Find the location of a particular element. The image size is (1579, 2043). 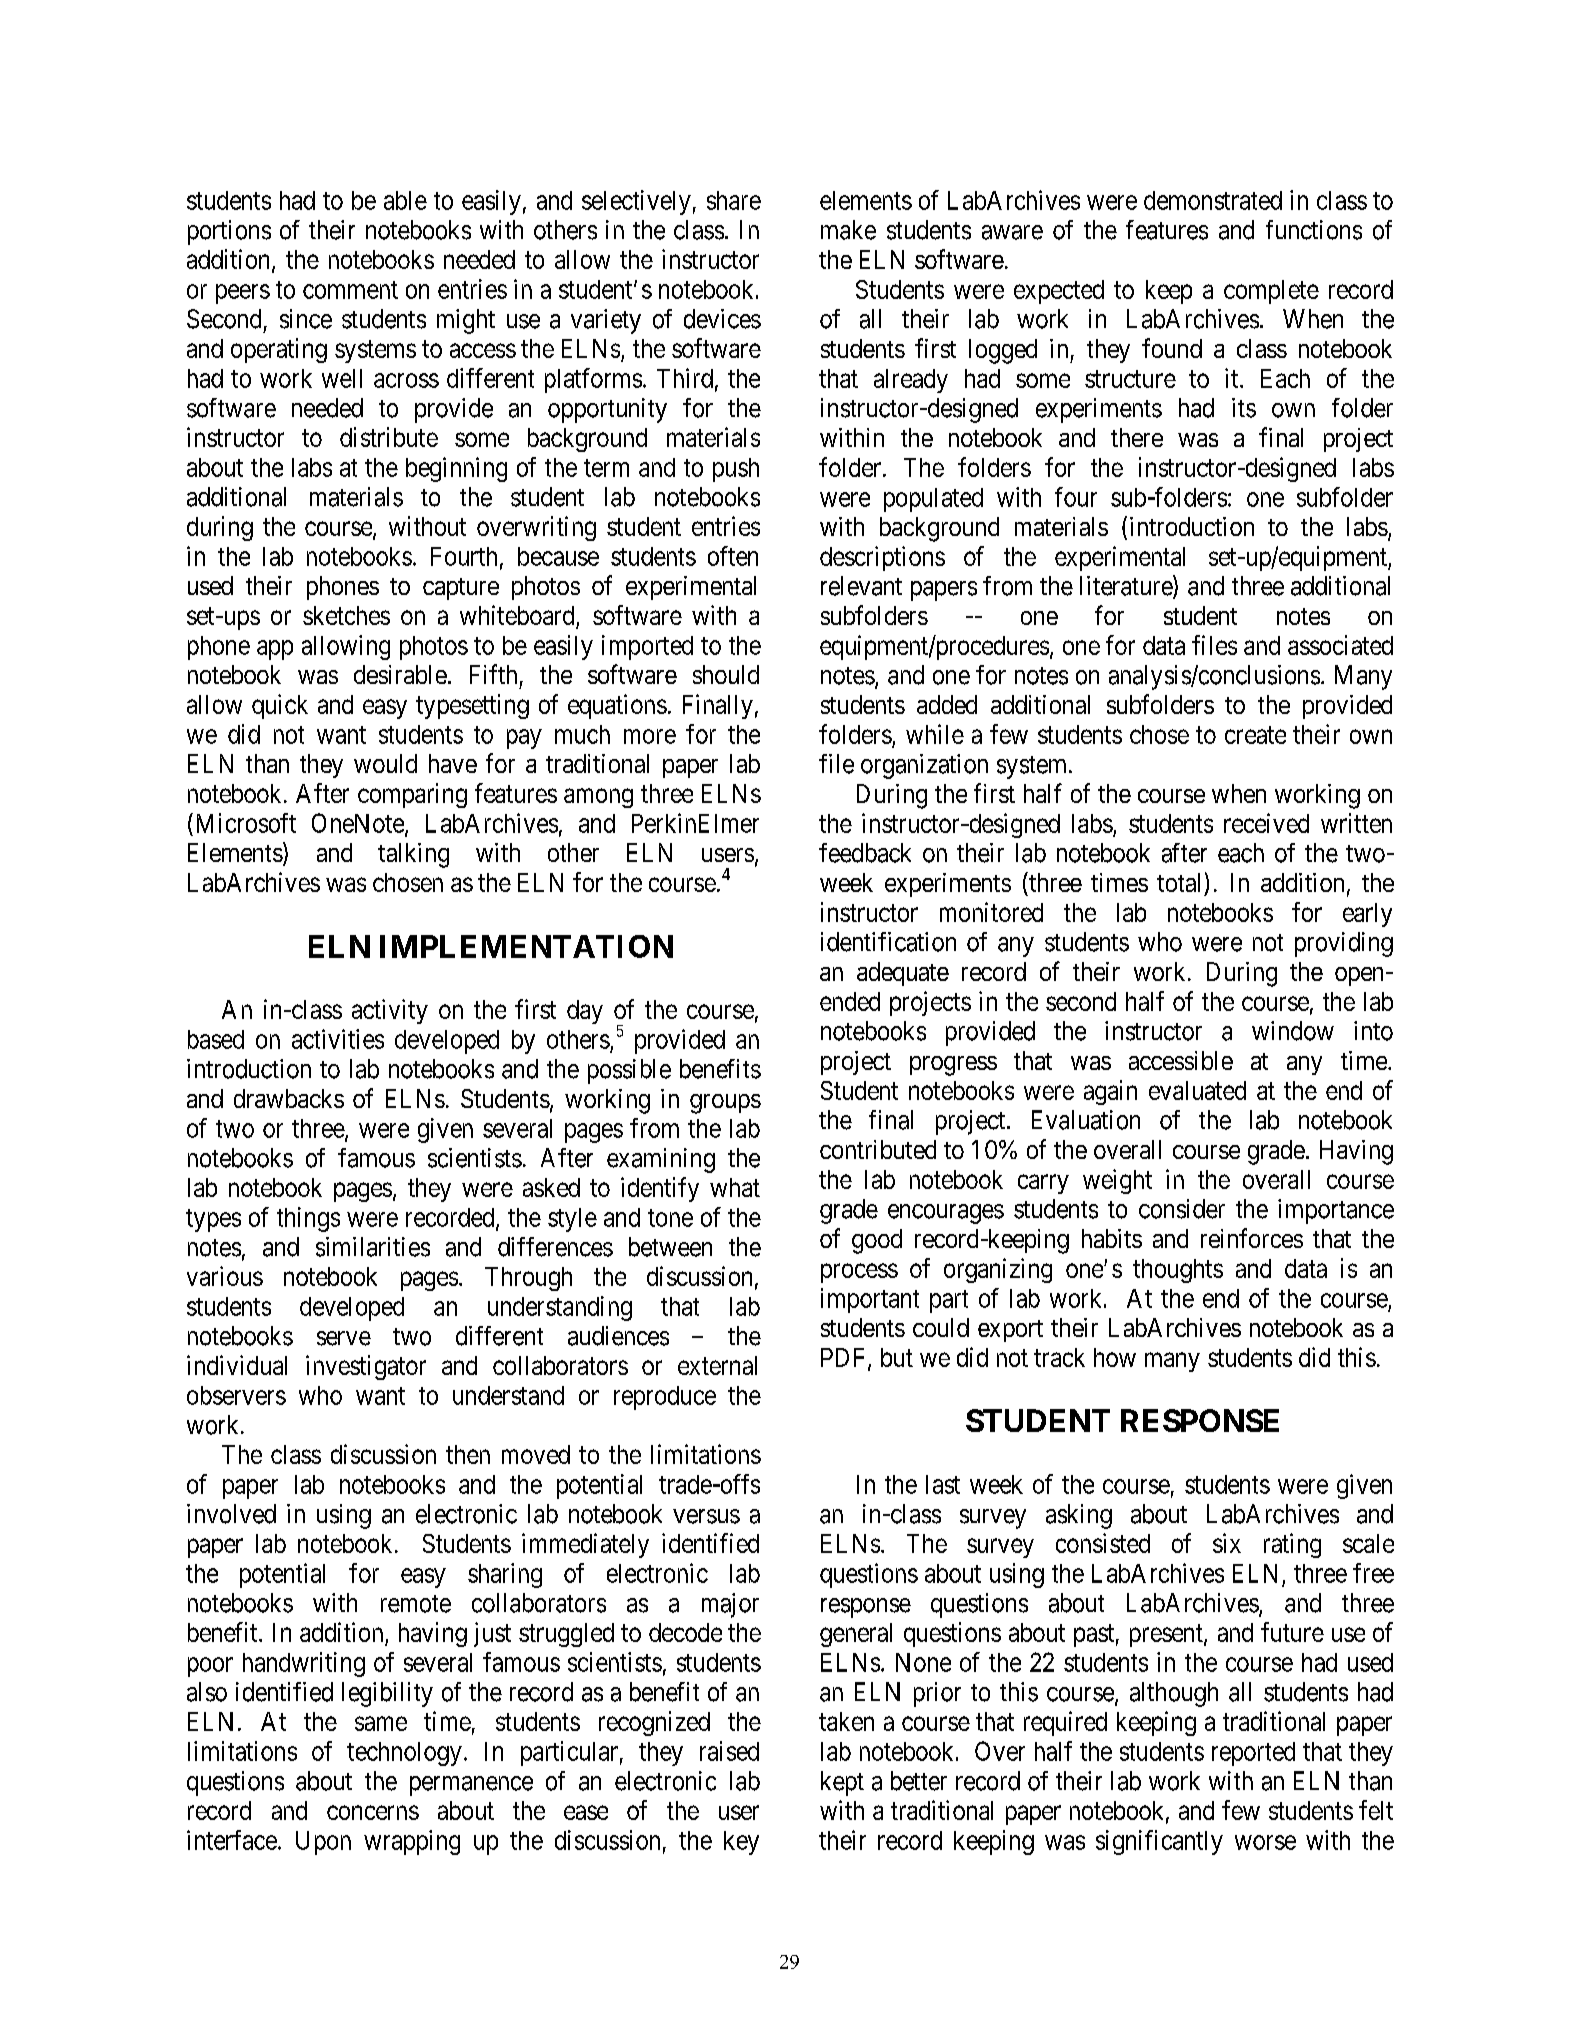

adequate is located at coordinates (903, 974).
